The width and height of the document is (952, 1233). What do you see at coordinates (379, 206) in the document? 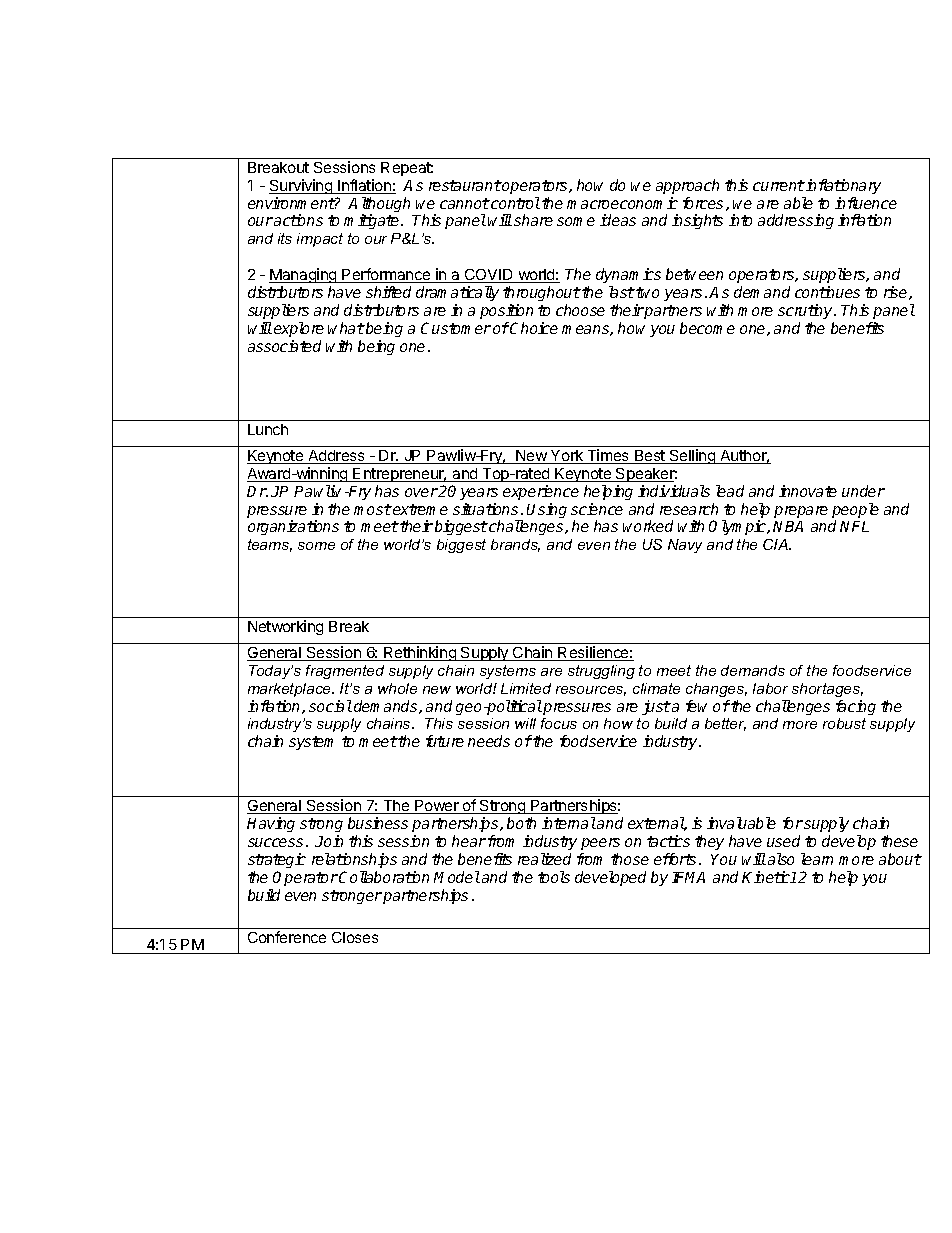
I see `Although` at bounding box center [379, 206].
